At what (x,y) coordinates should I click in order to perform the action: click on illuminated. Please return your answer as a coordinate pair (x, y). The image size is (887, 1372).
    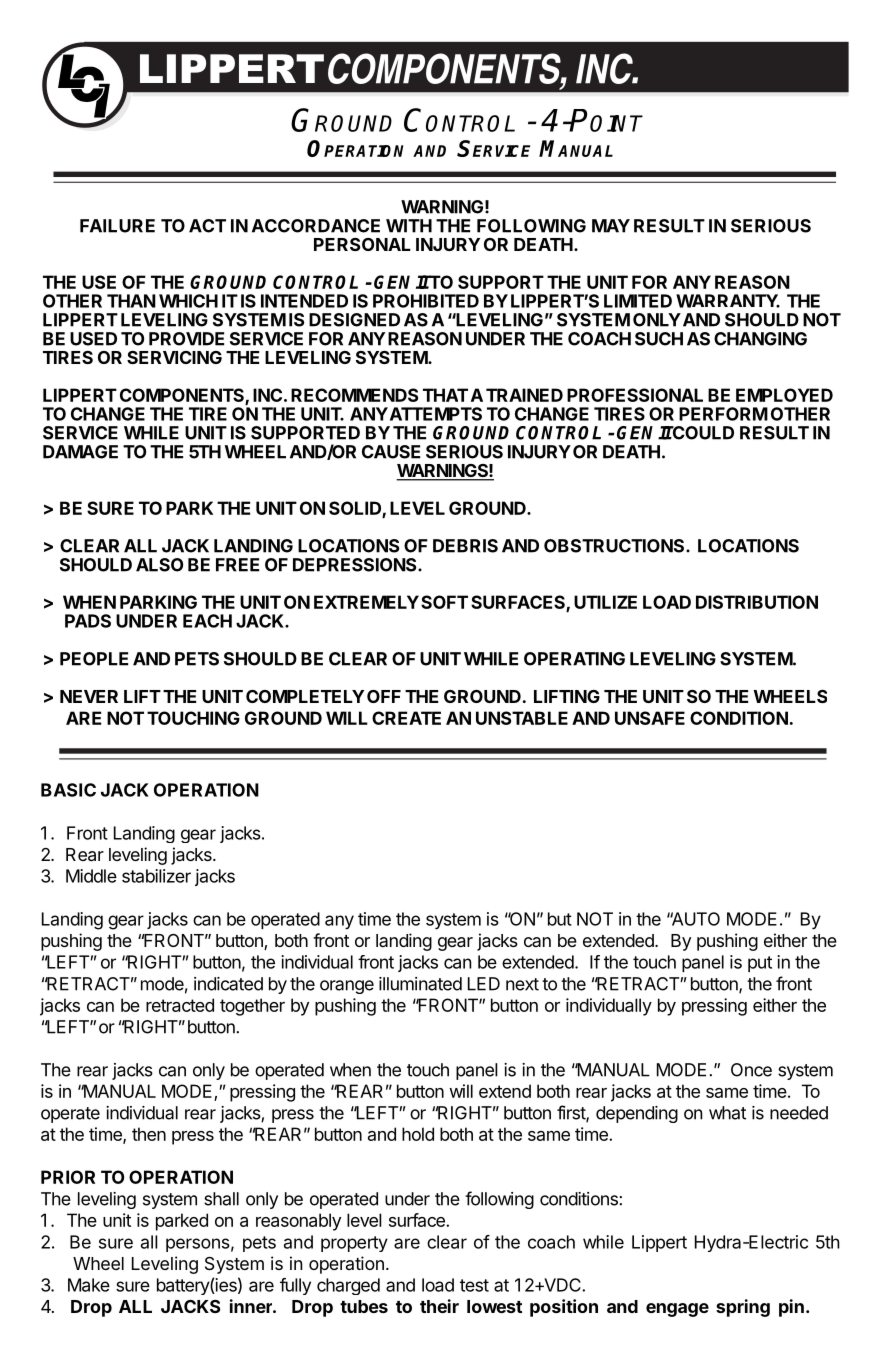
    Looking at the image, I should click on (420, 984).
